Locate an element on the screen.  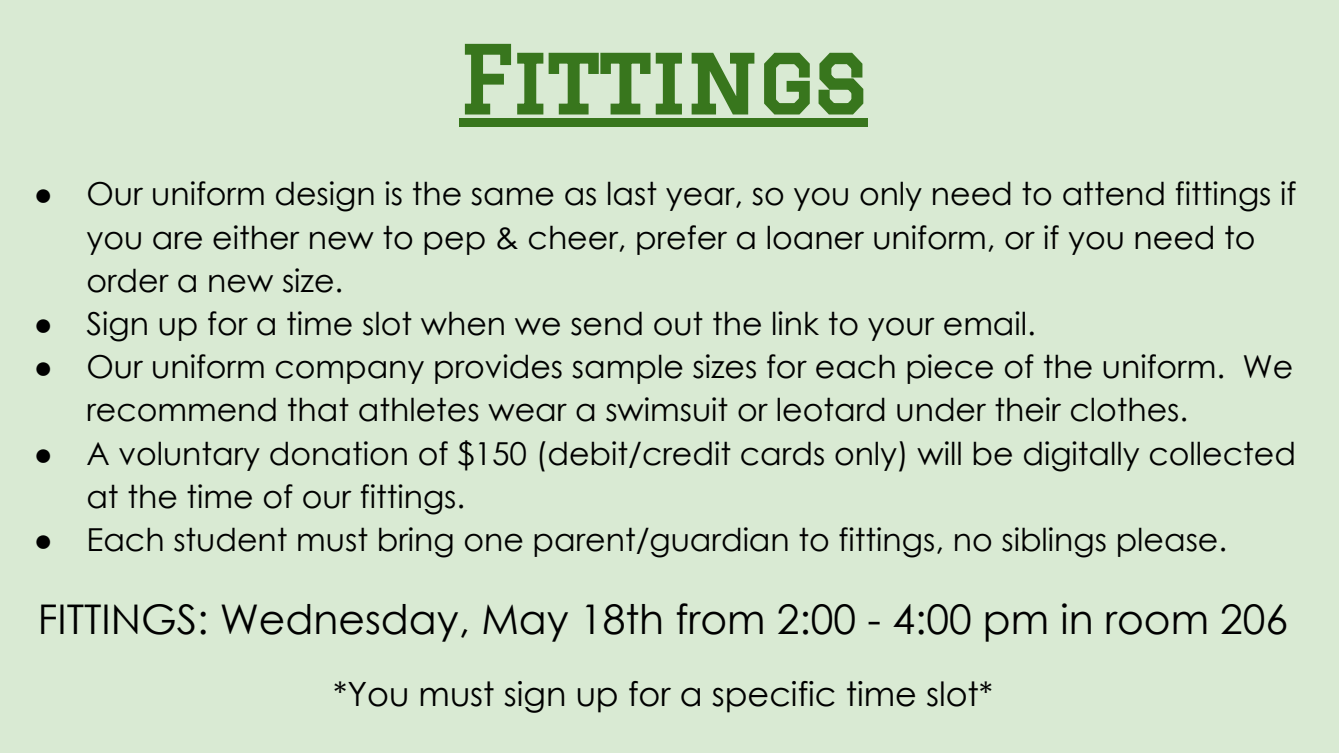
email is located at coordinates (984, 323).
